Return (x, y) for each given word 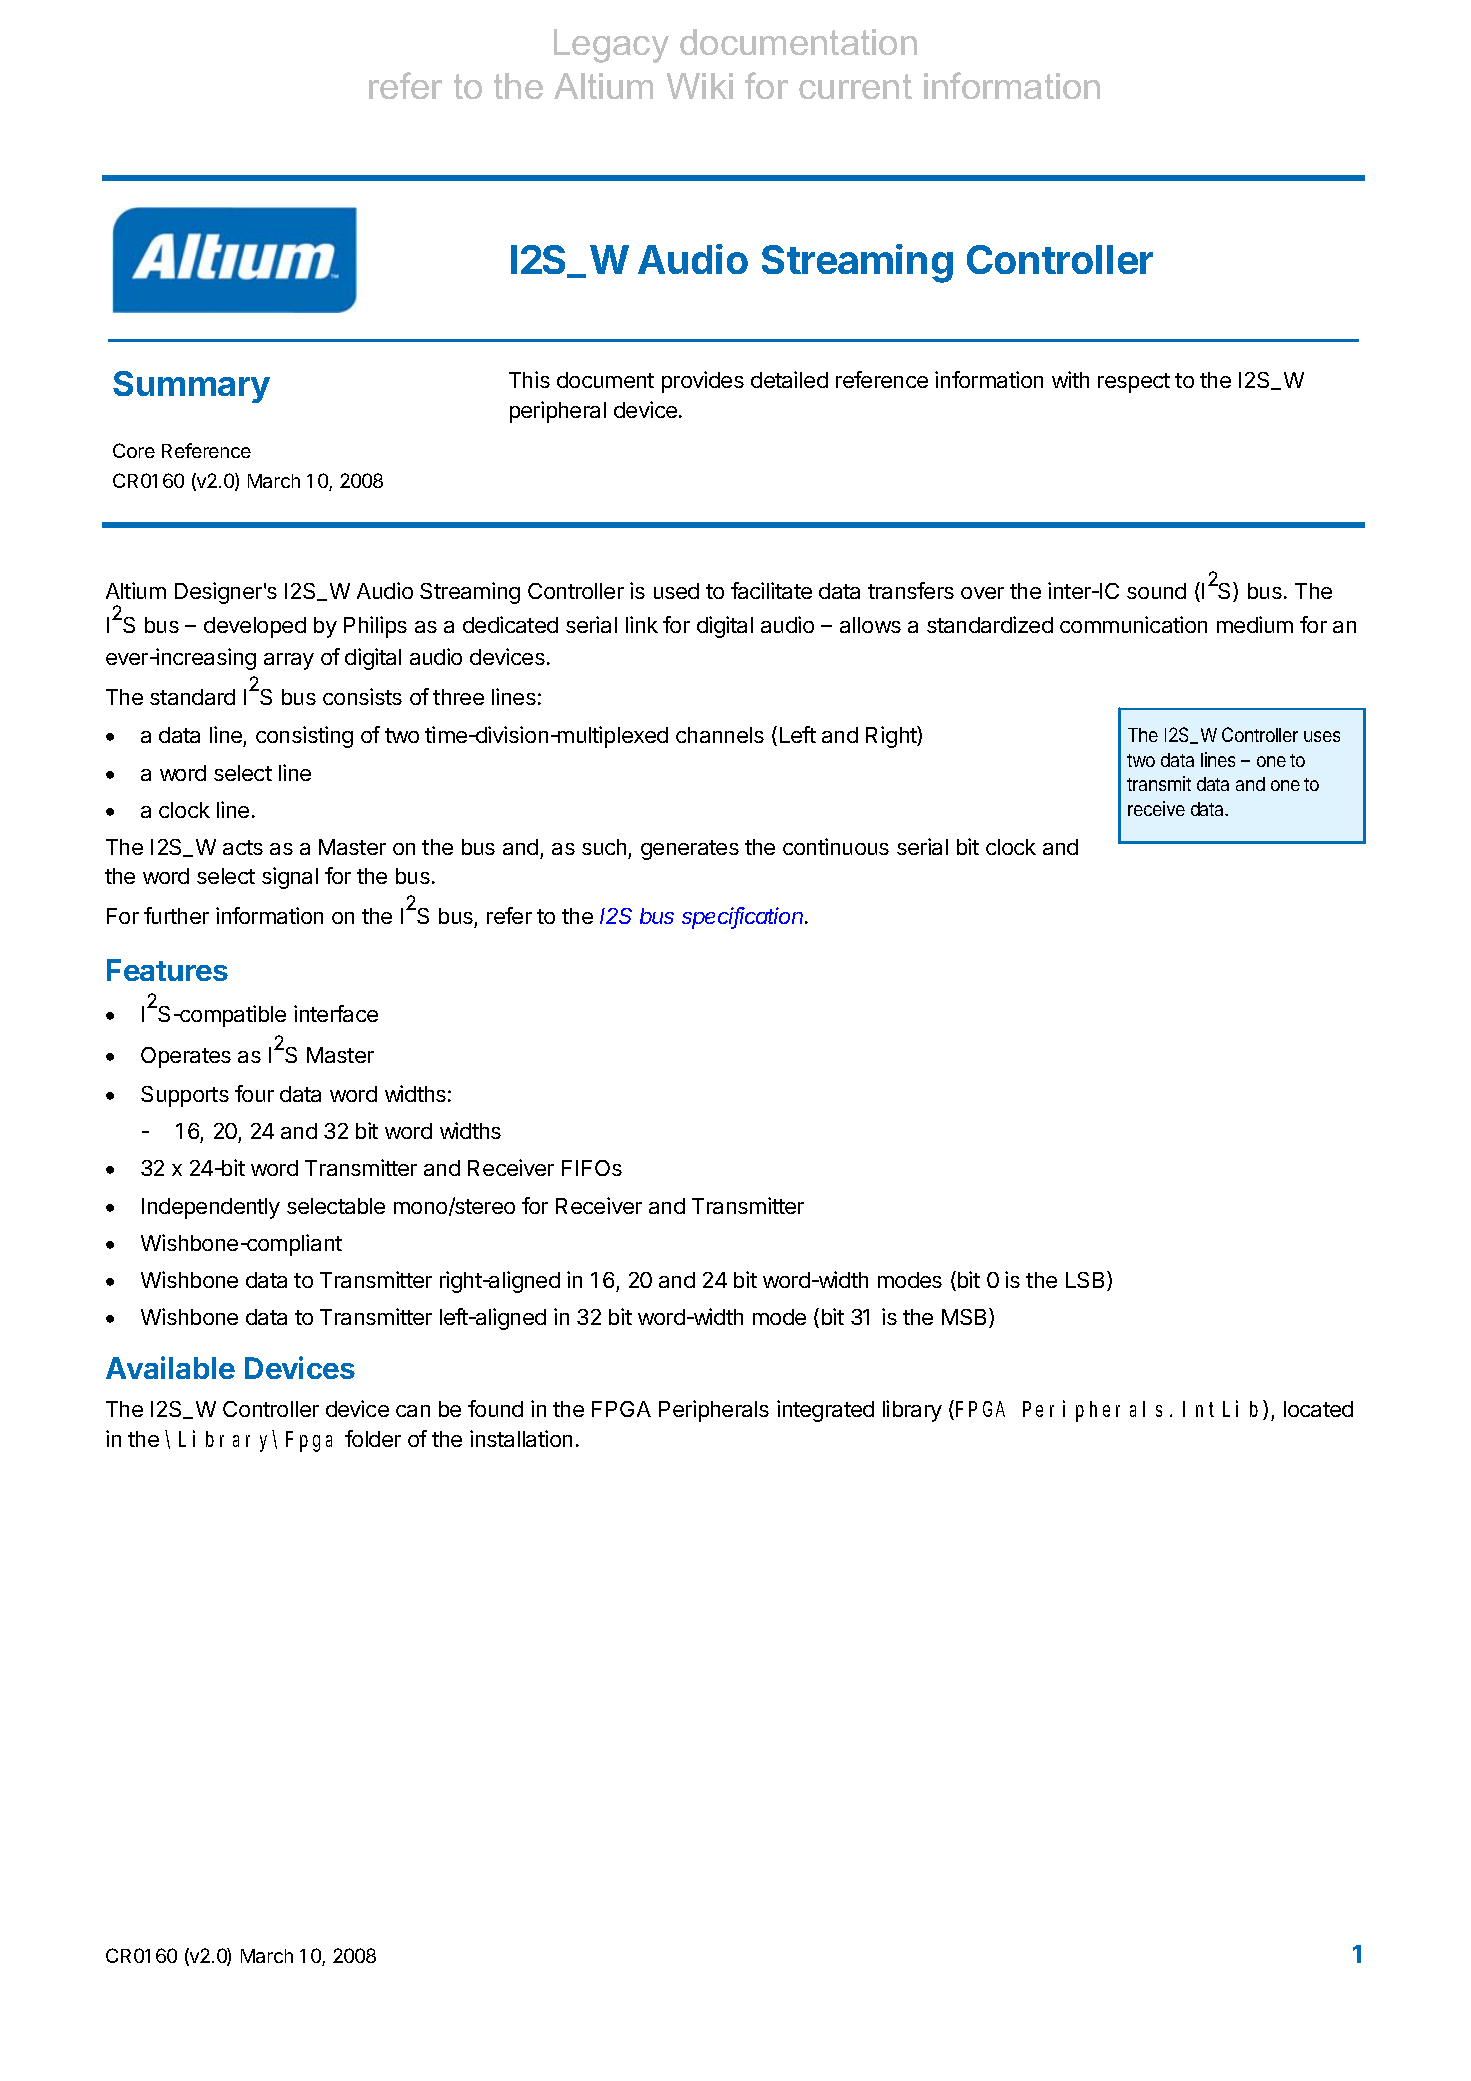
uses (1322, 736)
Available (170, 1367)
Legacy (611, 46)
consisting (304, 737)
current (855, 86)
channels (720, 735)
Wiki (700, 86)
